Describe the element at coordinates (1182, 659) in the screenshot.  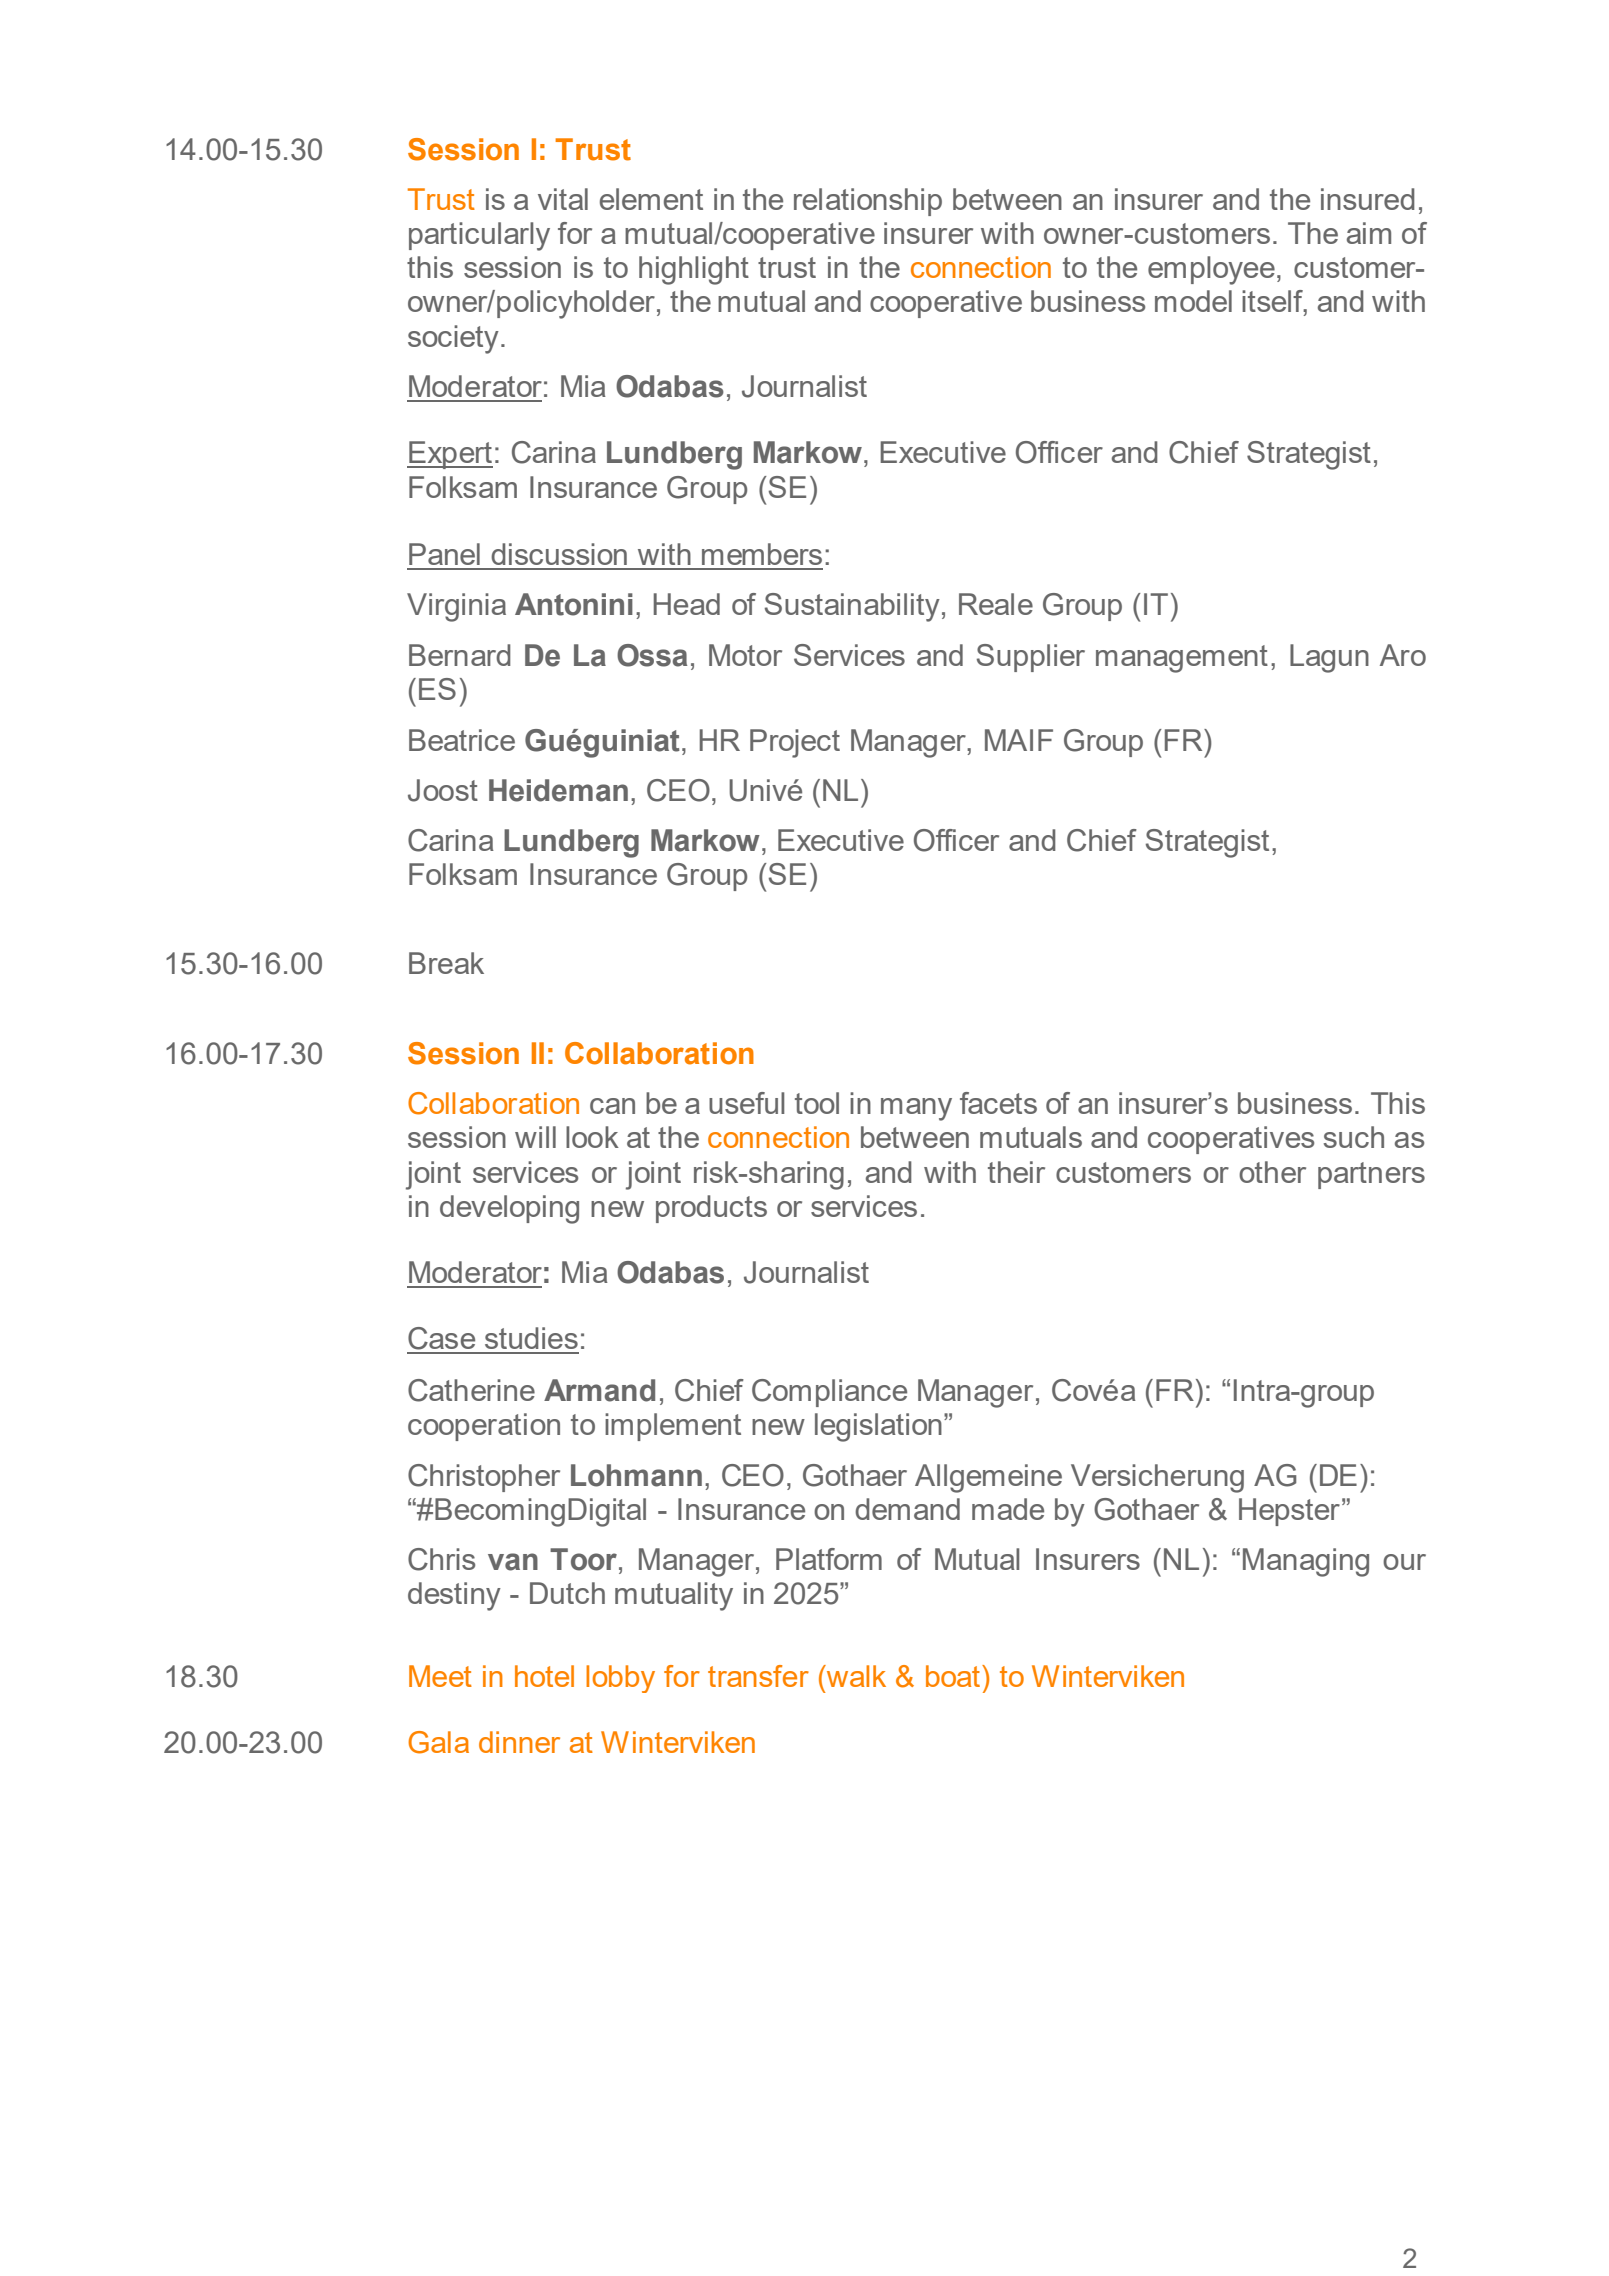
I see `management` at that location.
